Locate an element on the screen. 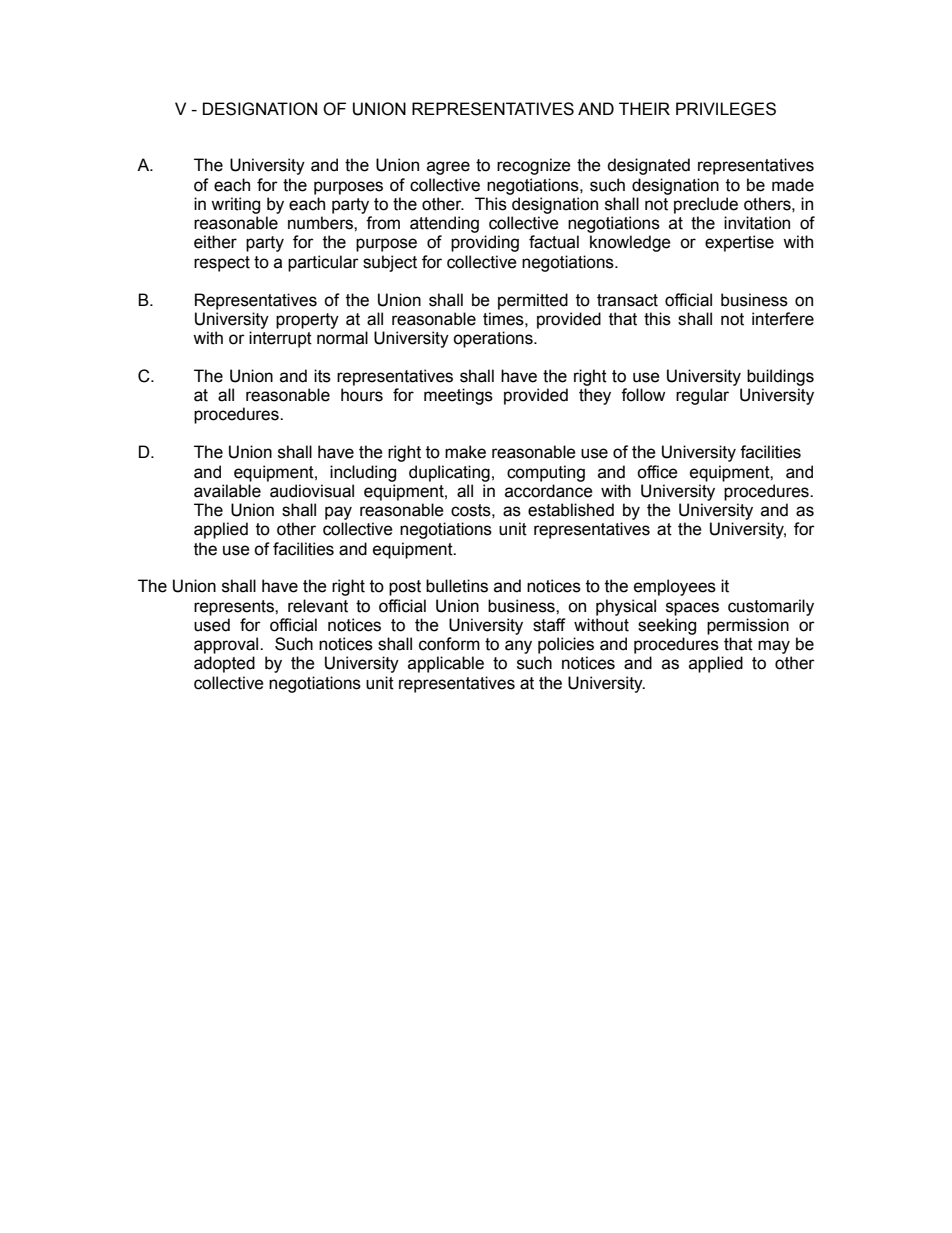  permitted is located at coordinates (533, 301).
